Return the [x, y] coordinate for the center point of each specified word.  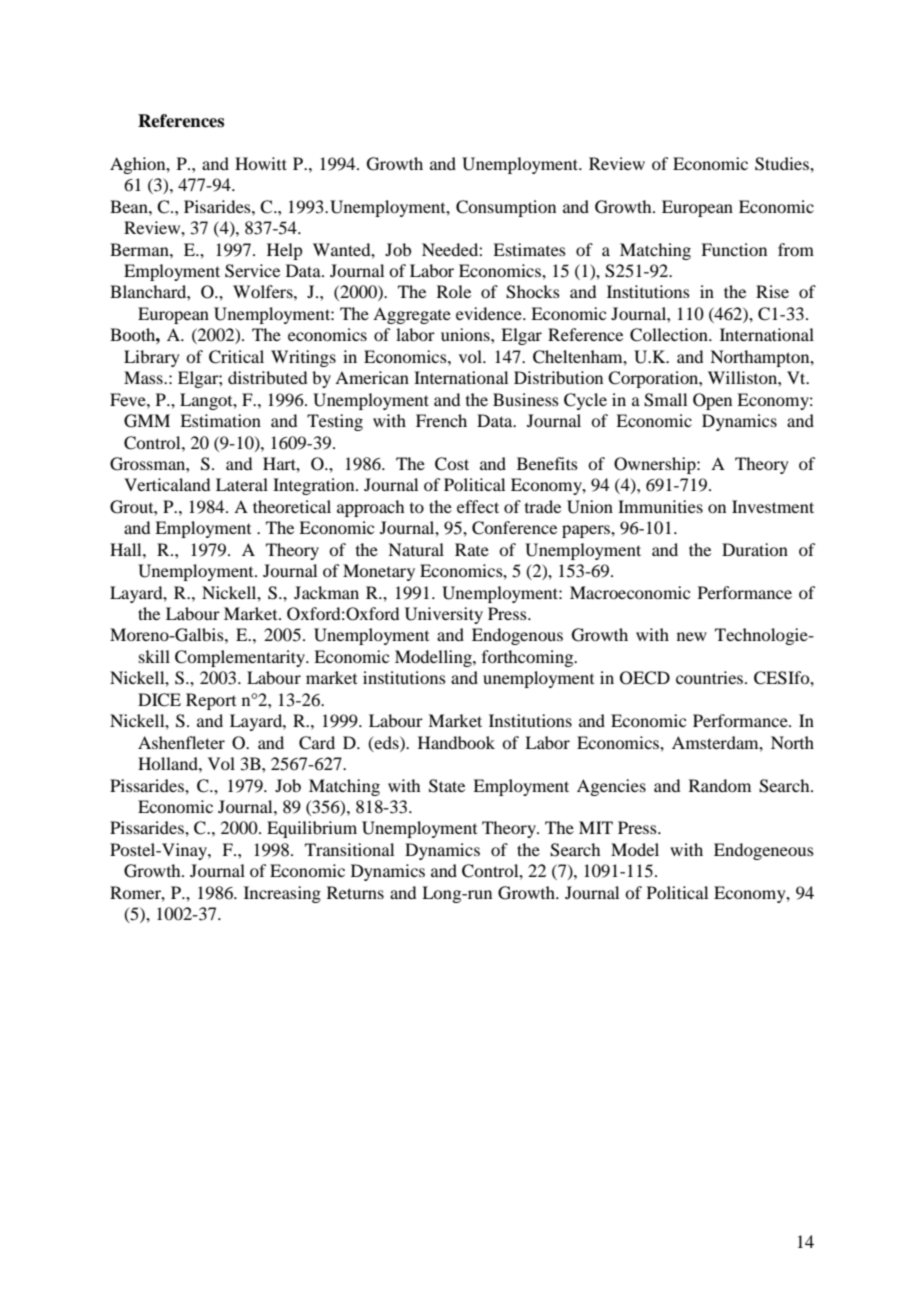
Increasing [282, 894]
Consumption [506, 208]
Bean [130, 206]
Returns [355, 892]
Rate [472, 549]
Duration [755, 549]
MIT [596, 827]
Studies [783, 164]
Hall [127, 549]
